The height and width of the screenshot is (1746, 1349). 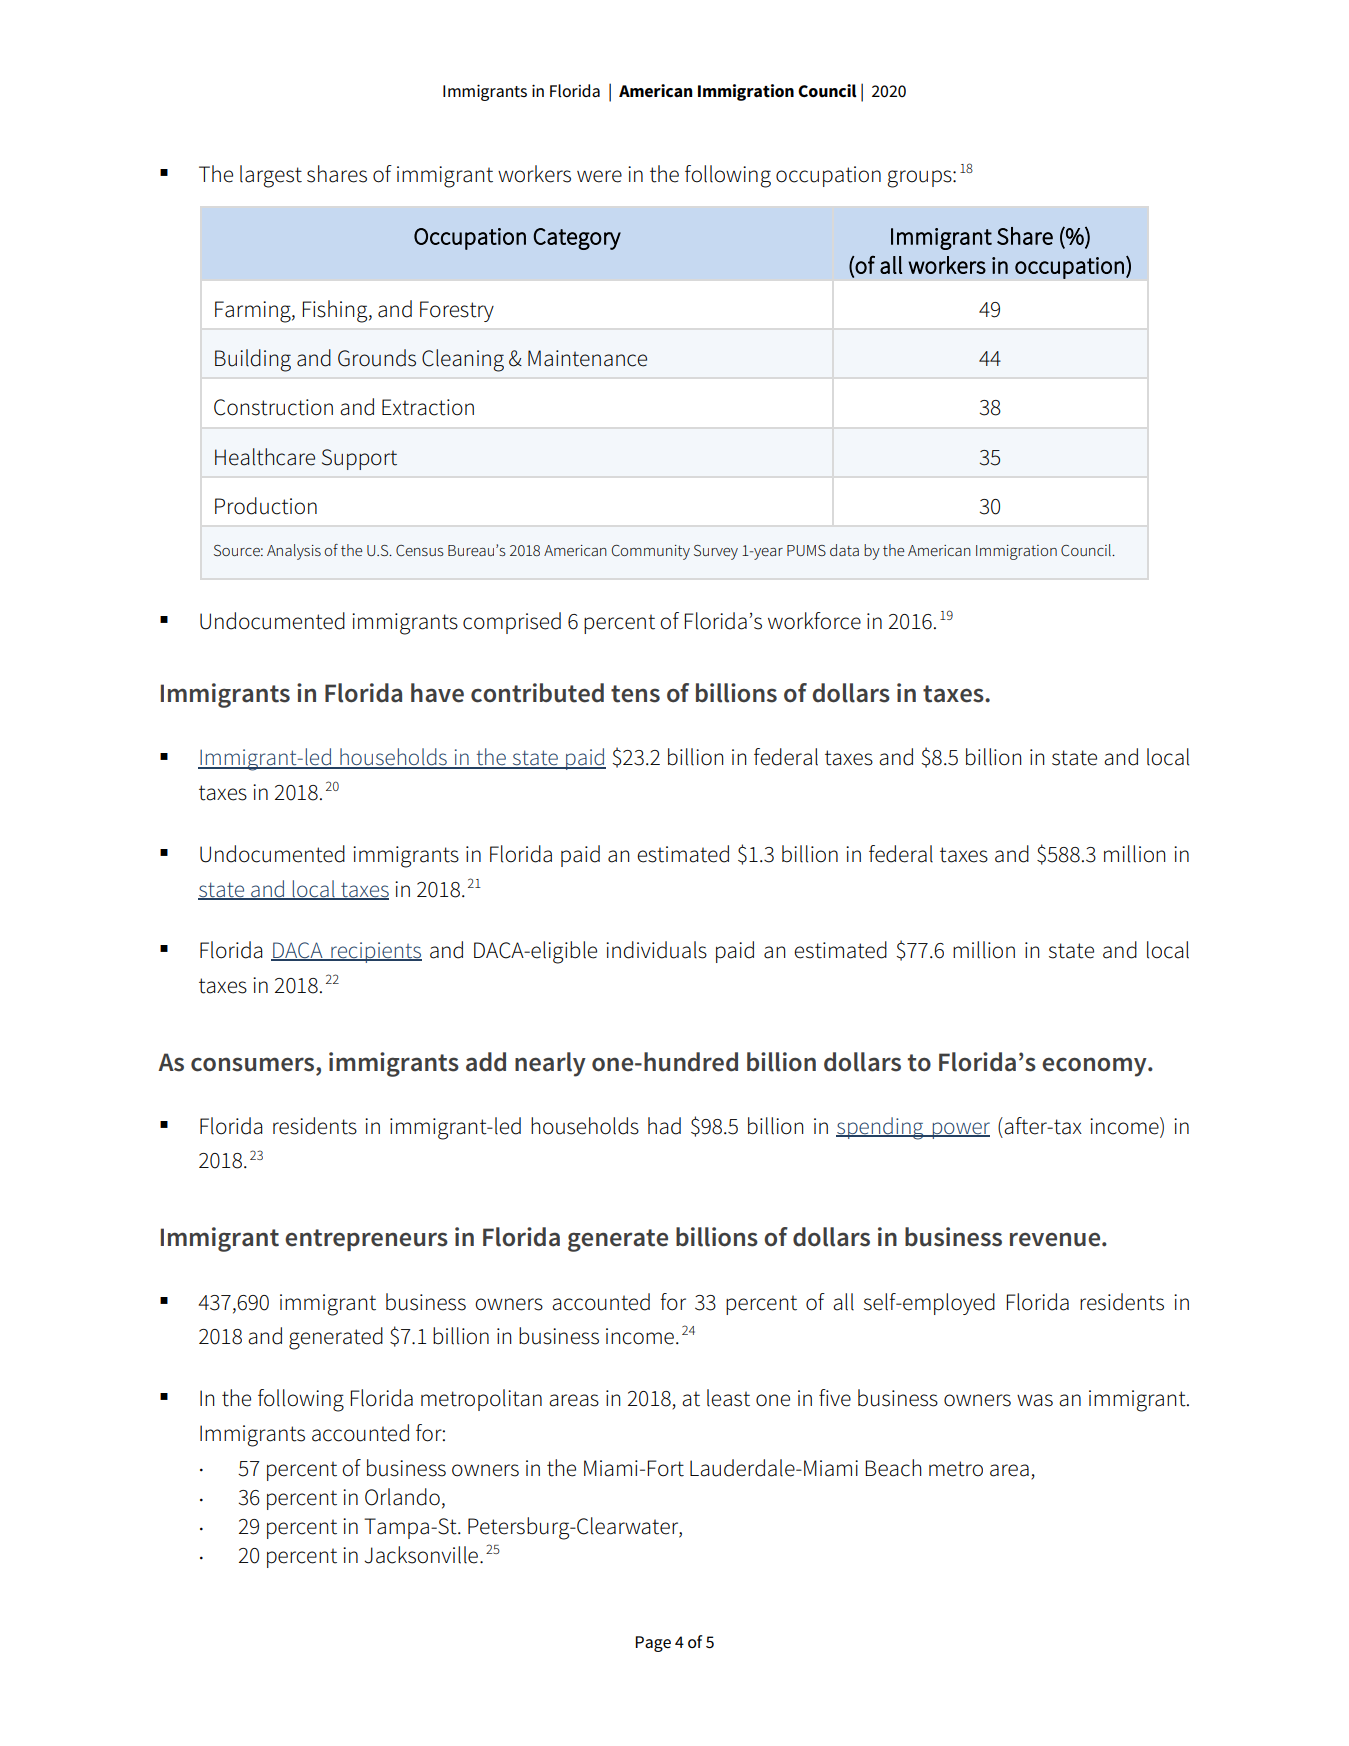 What do you see at coordinates (920, 179) in the screenshot?
I see `groups` at bounding box center [920, 179].
